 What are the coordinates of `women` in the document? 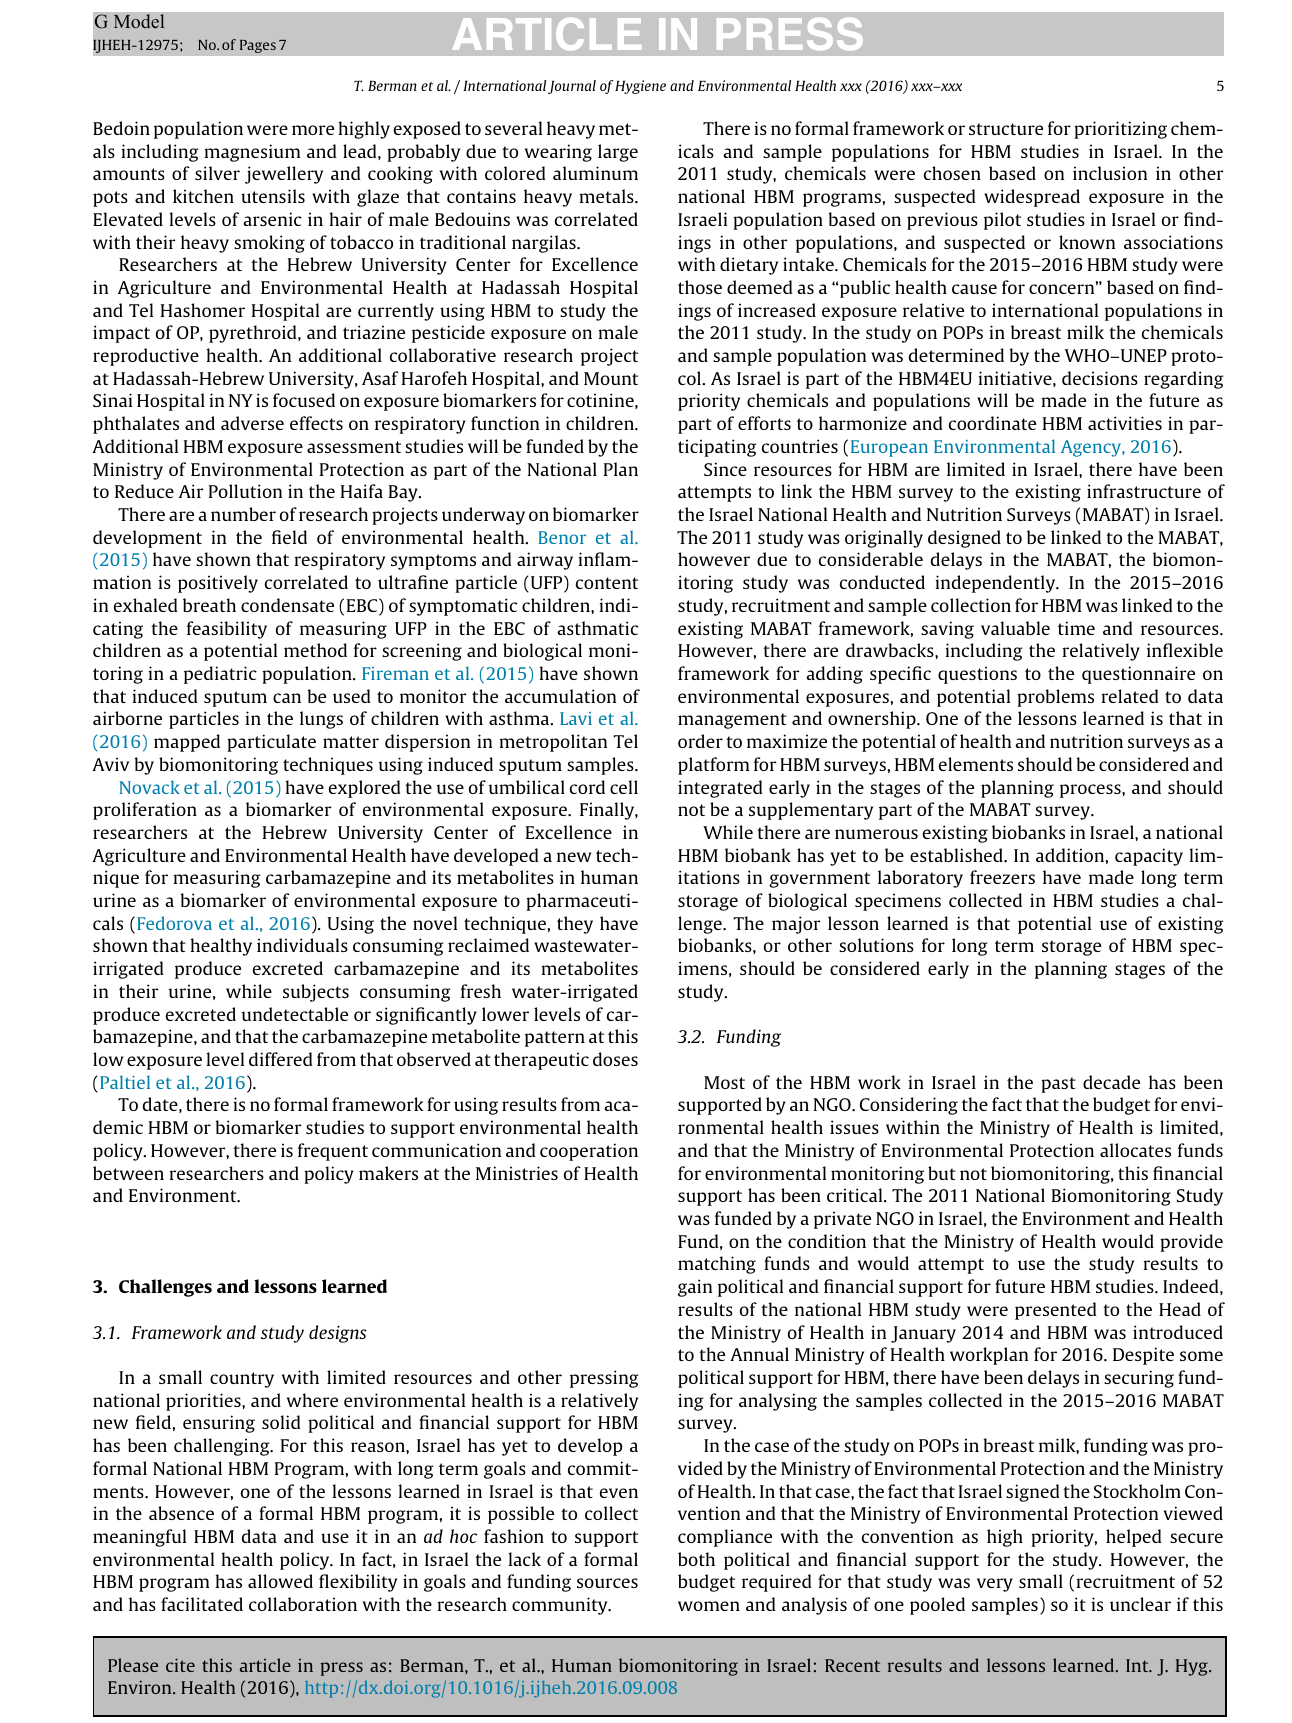 It's located at (709, 1606).
